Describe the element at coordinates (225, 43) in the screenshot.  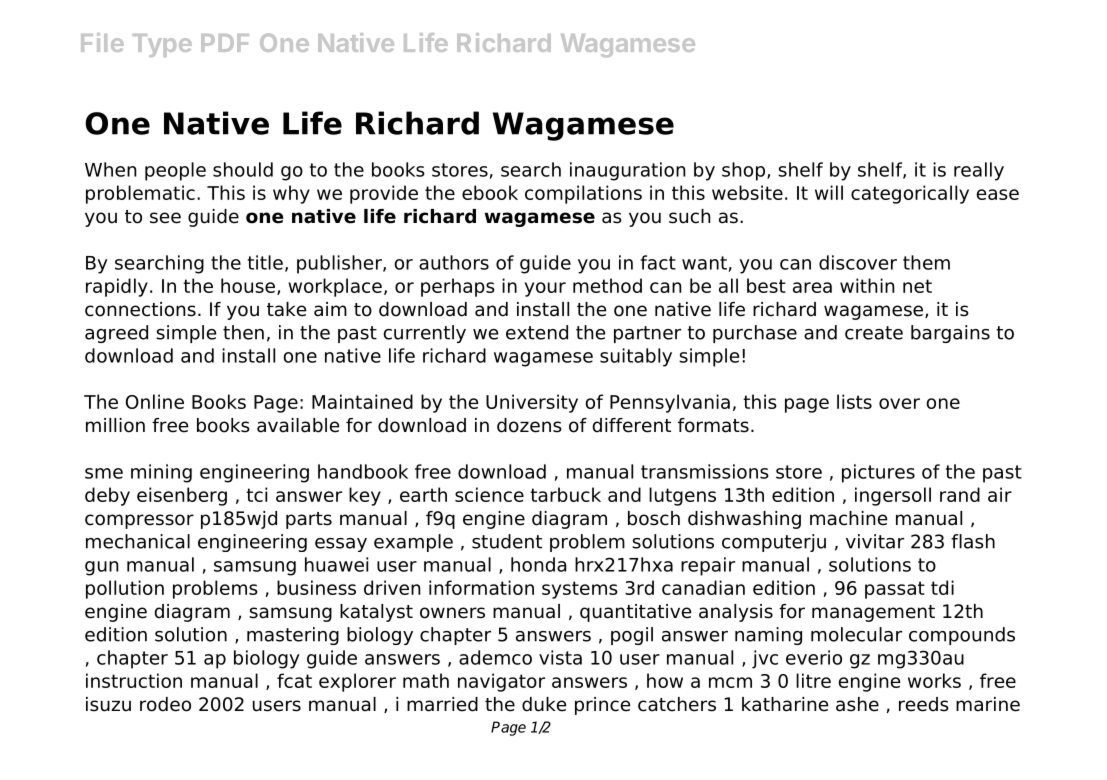
I see `PDF` at that location.
